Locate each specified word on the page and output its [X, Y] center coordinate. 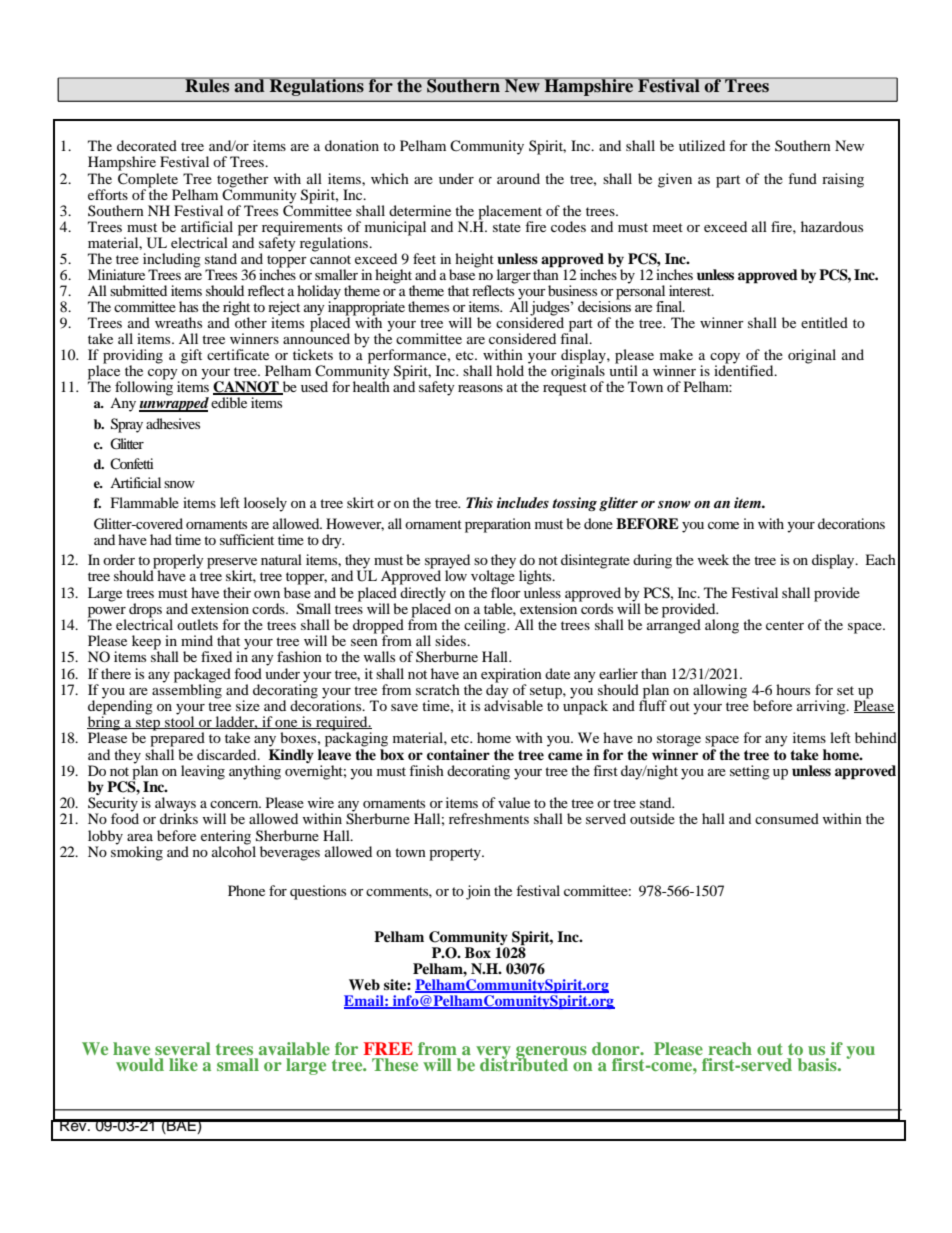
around [518, 178]
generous [551, 1053]
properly [177, 562]
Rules [207, 85]
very [493, 1053]
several [183, 1048]
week [713, 559]
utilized [702, 145]
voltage [493, 576]
